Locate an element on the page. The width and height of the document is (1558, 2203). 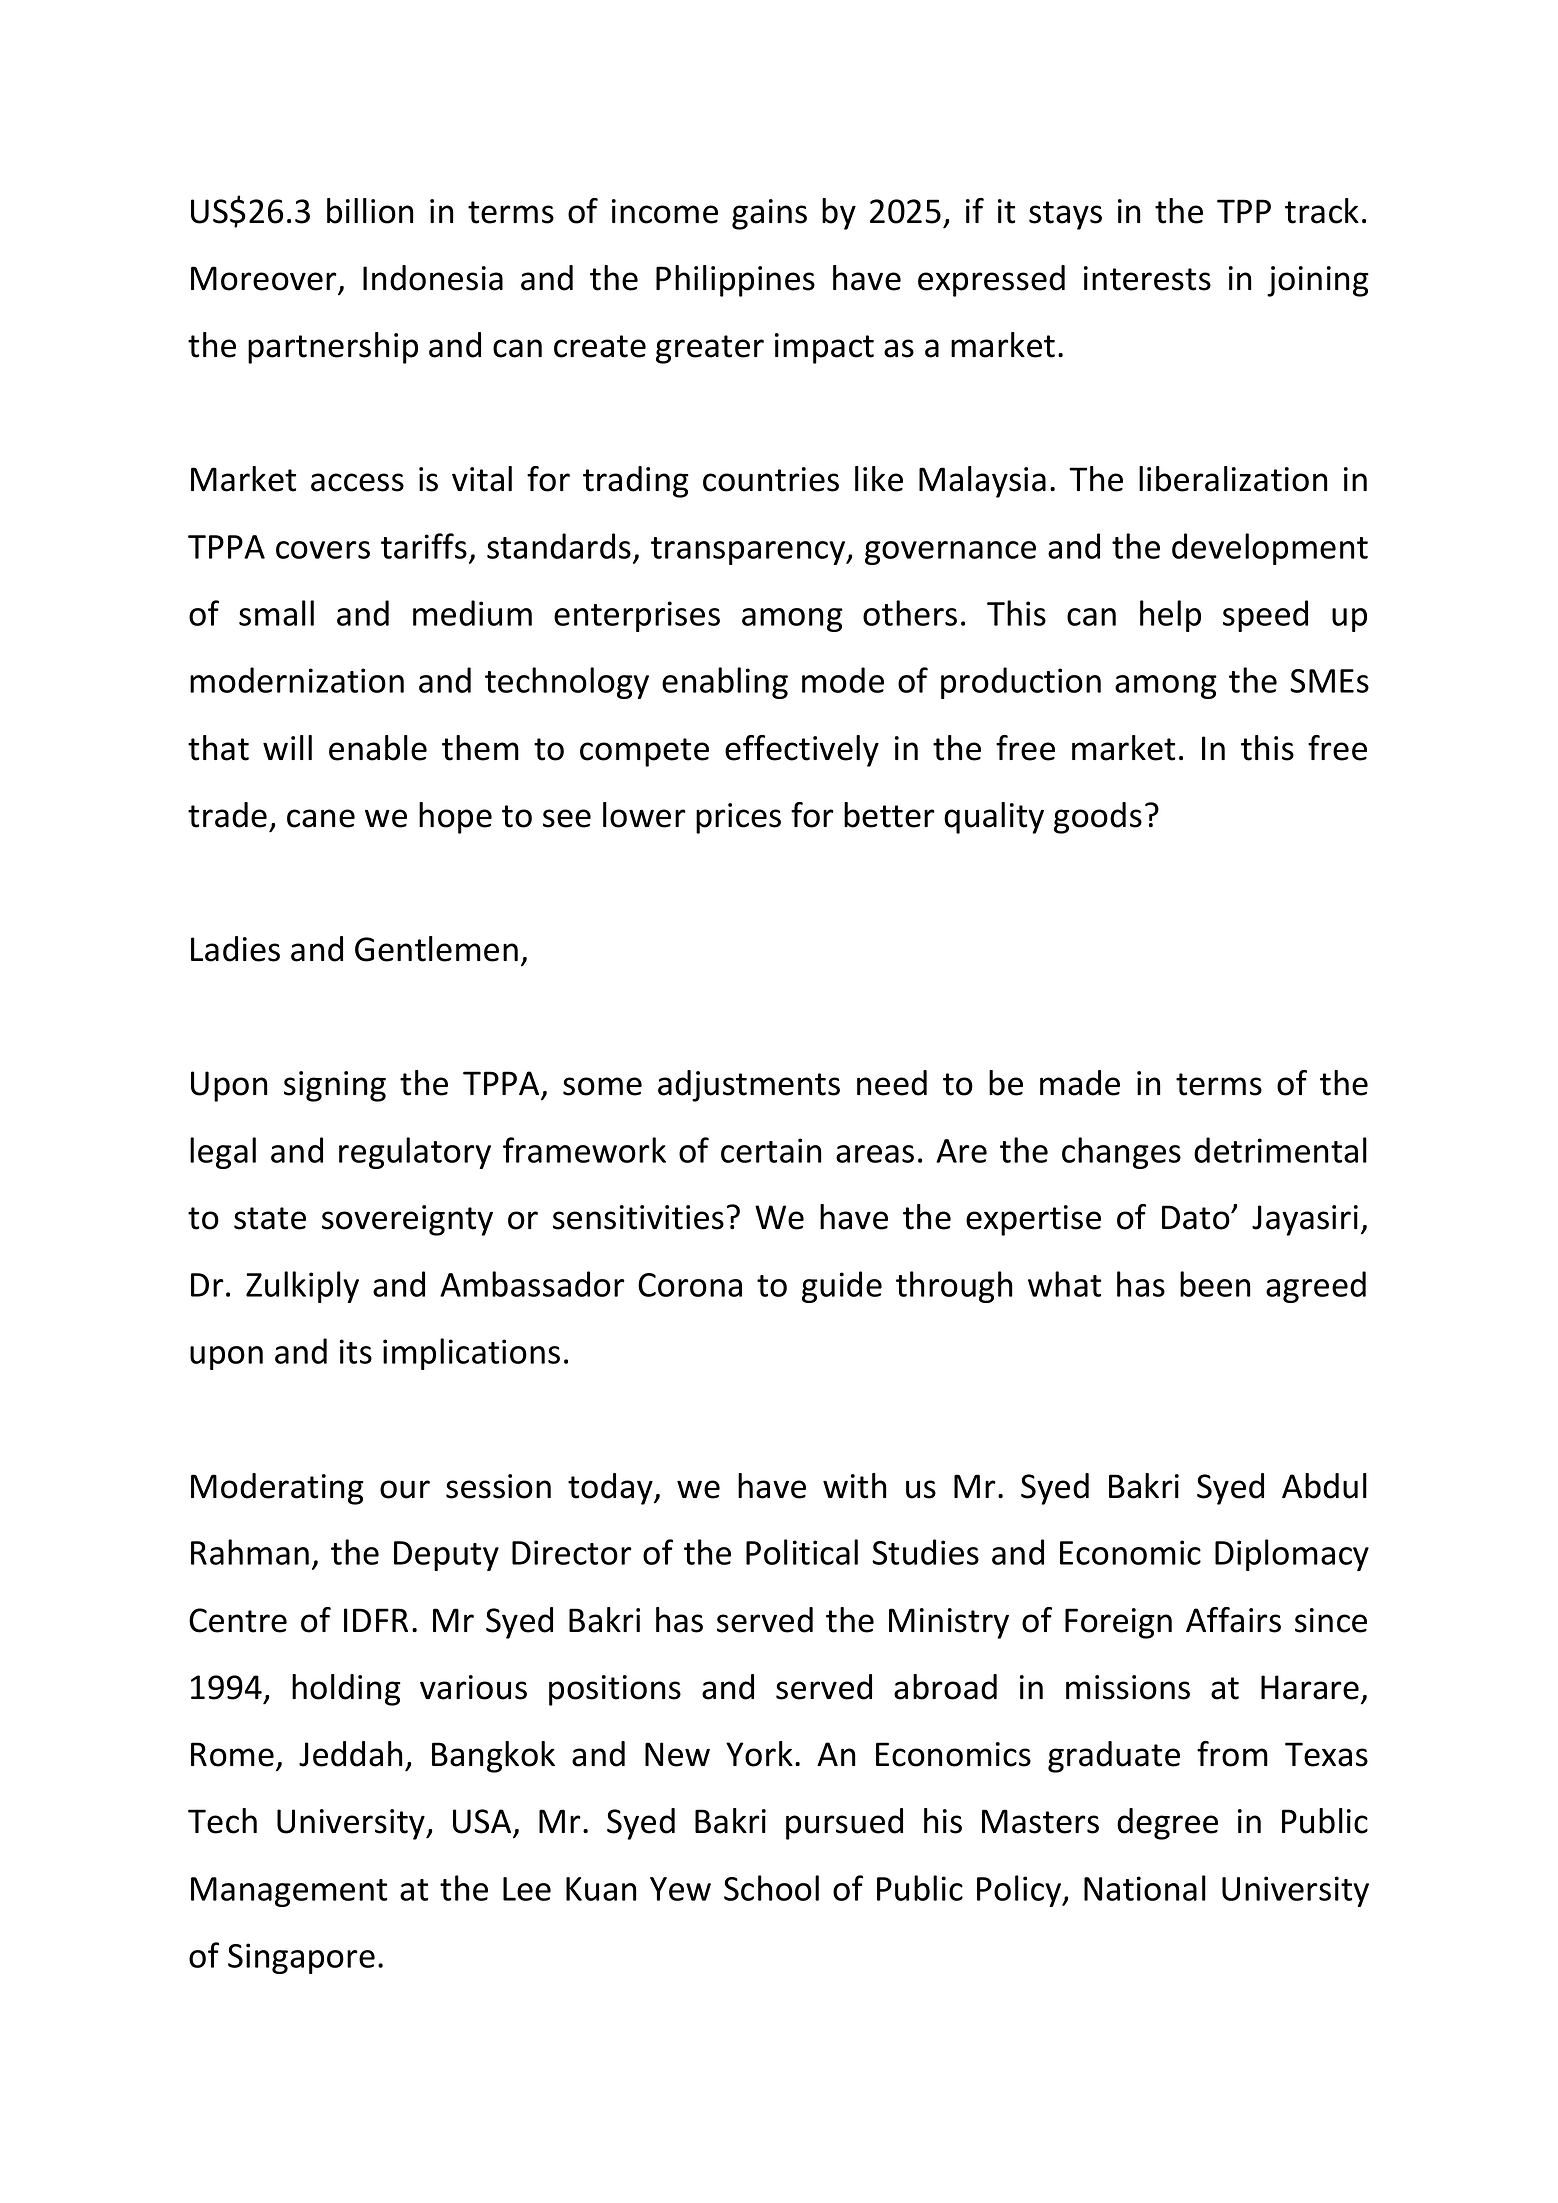
School is located at coordinates (771, 1888).
